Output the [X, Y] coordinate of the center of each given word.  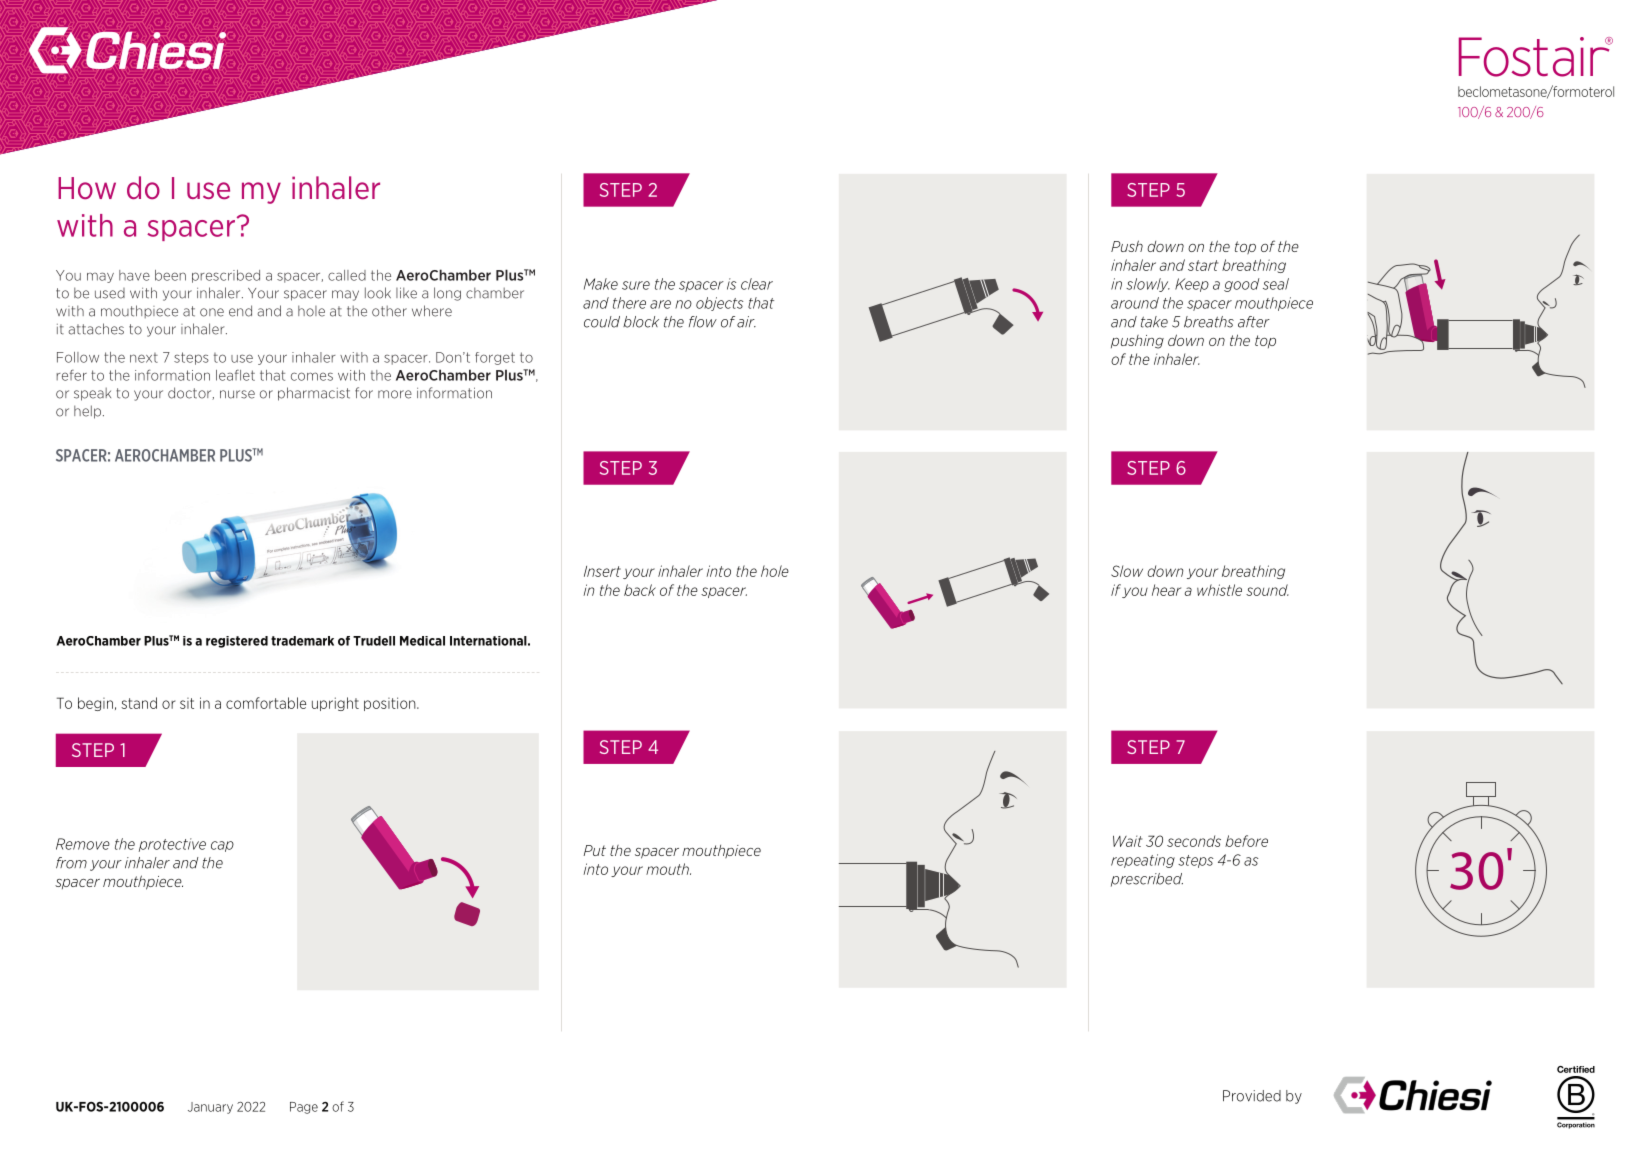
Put [594, 850]
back [640, 590]
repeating [1143, 861]
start [1203, 265]
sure [636, 285]
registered [237, 642]
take [1154, 322]
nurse [237, 394]
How [87, 188]
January [210, 1108]
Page [304, 1108]
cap [222, 846]
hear [1166, 590]
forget [495, 358]
